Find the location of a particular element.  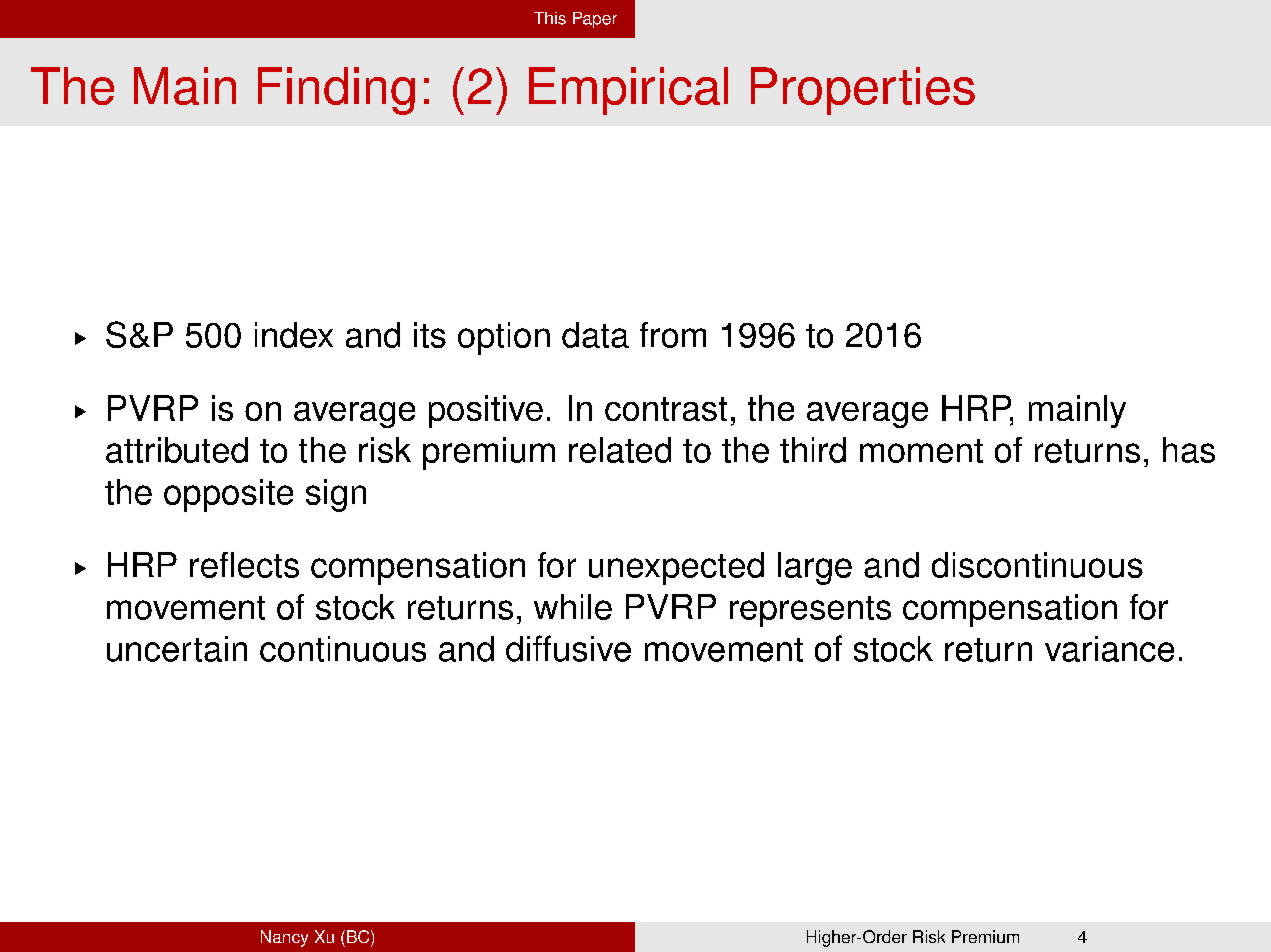

Finding is located at coordinates (336, 91).
